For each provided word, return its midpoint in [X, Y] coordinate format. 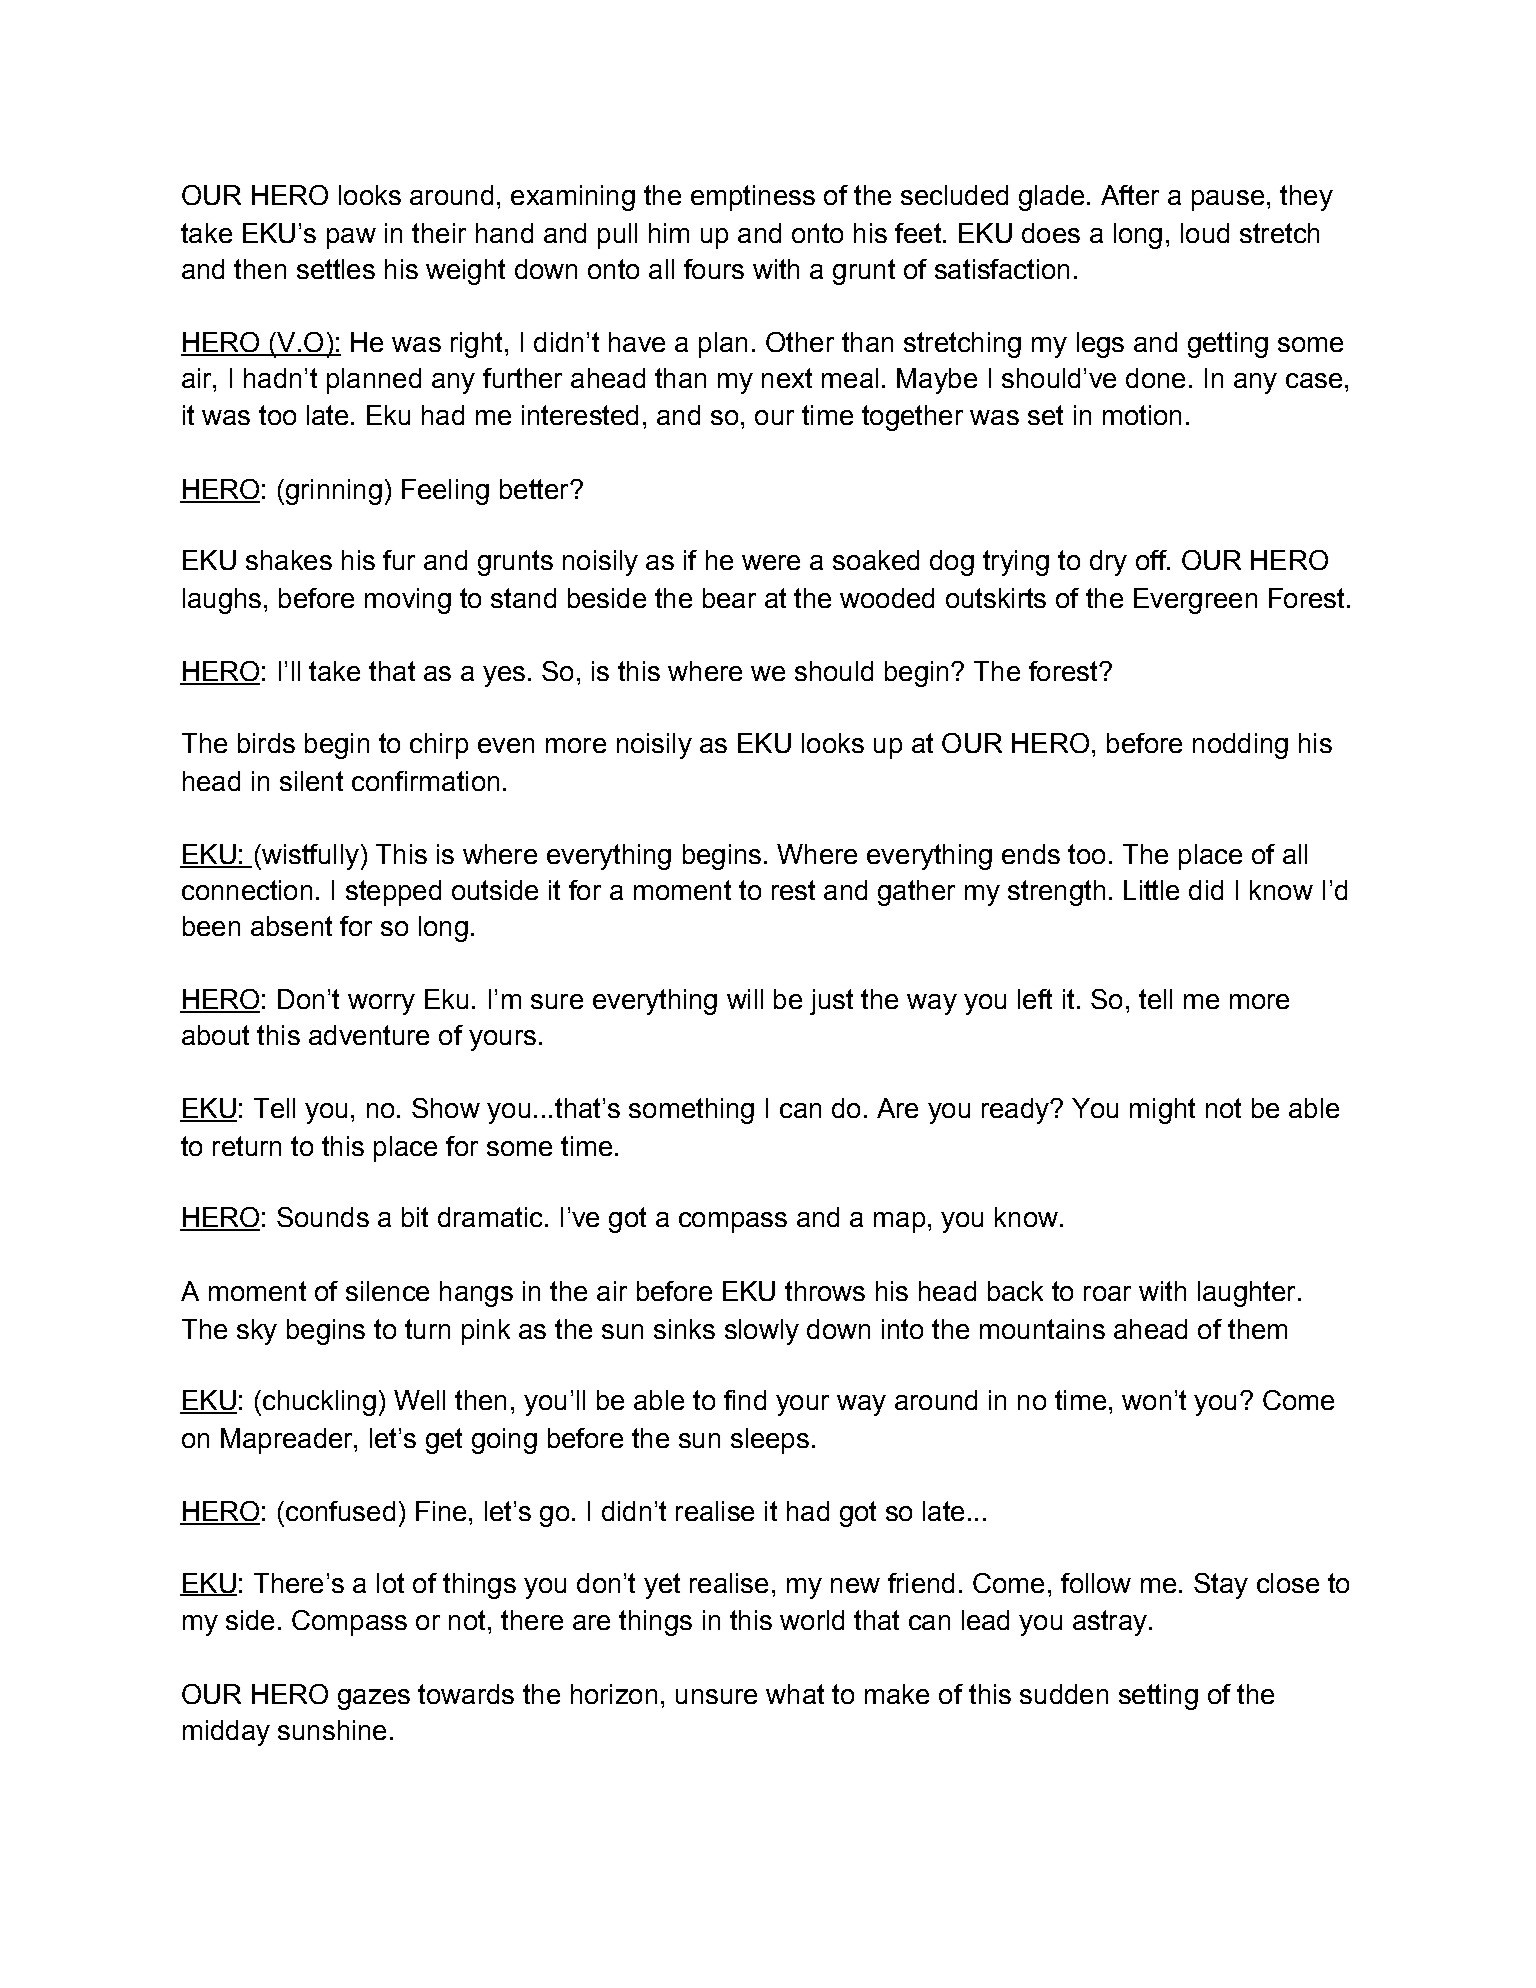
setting [1158, 1697]
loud [1205, 233]
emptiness [753, 198]
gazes [374, 1699]
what [795, 1694]
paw [351, 238]
